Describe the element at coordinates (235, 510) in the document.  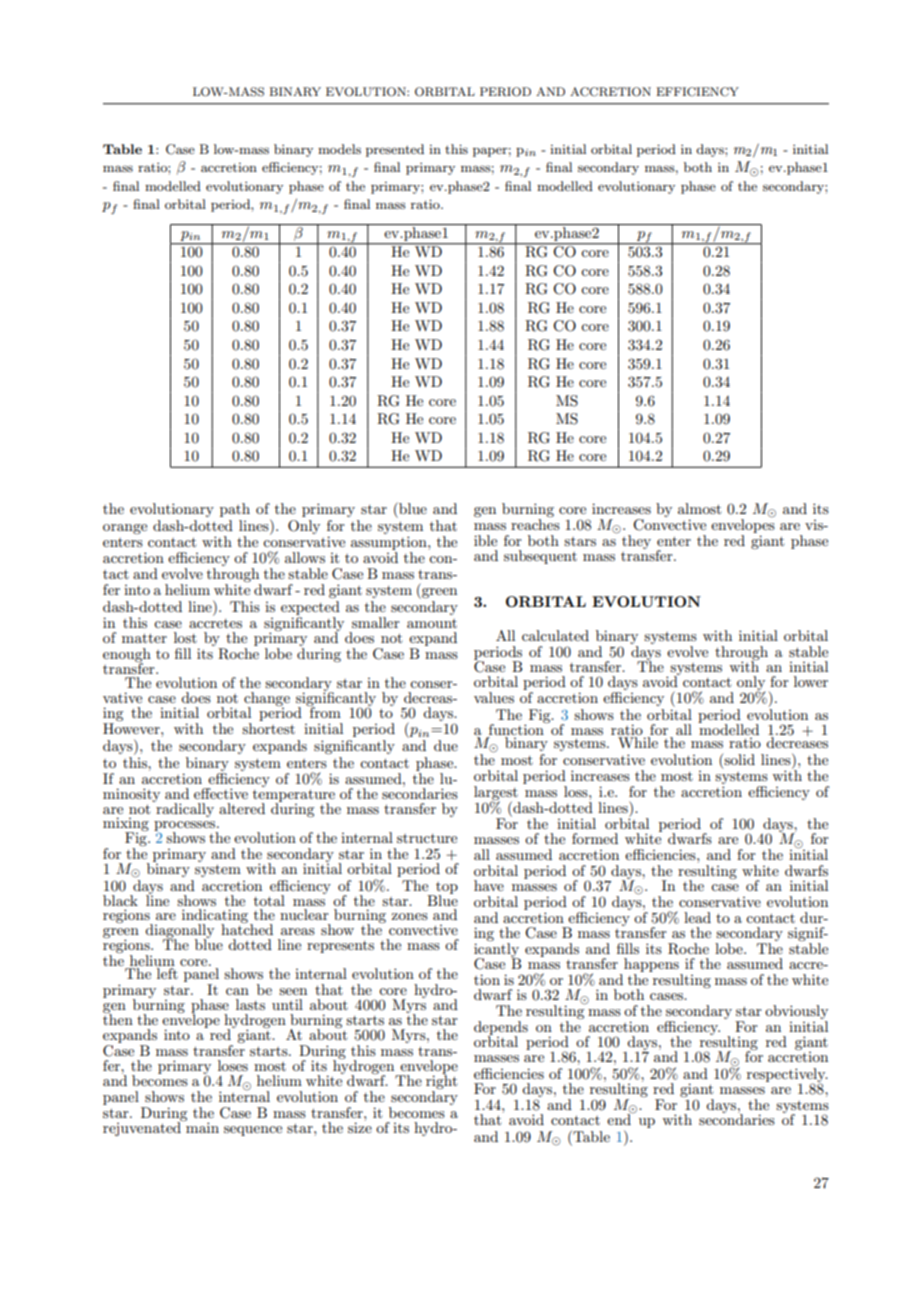
I see `path` at that location.
